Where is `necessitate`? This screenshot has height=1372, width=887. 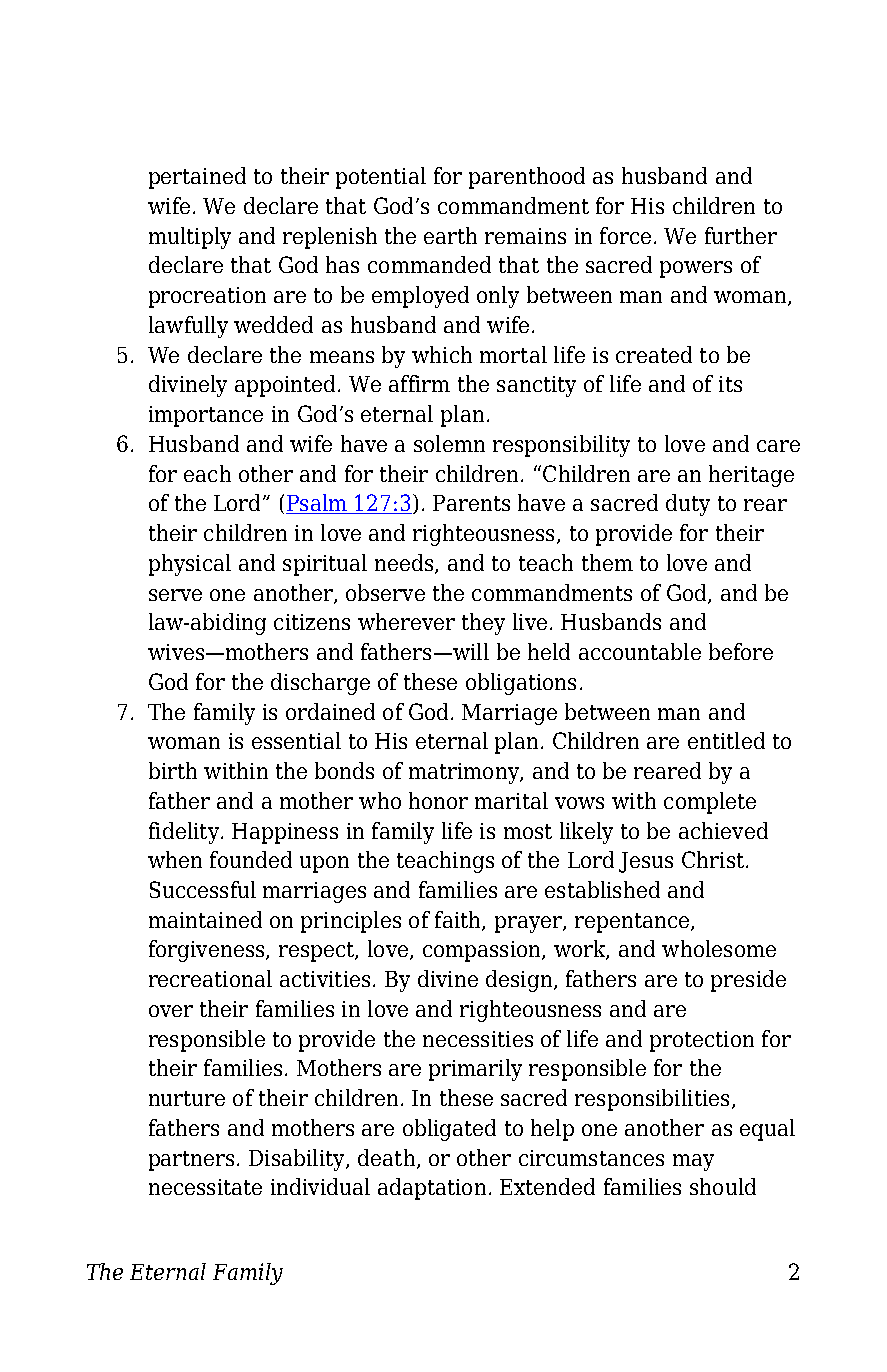
necessitate is located at coordinates (205, 1187).
